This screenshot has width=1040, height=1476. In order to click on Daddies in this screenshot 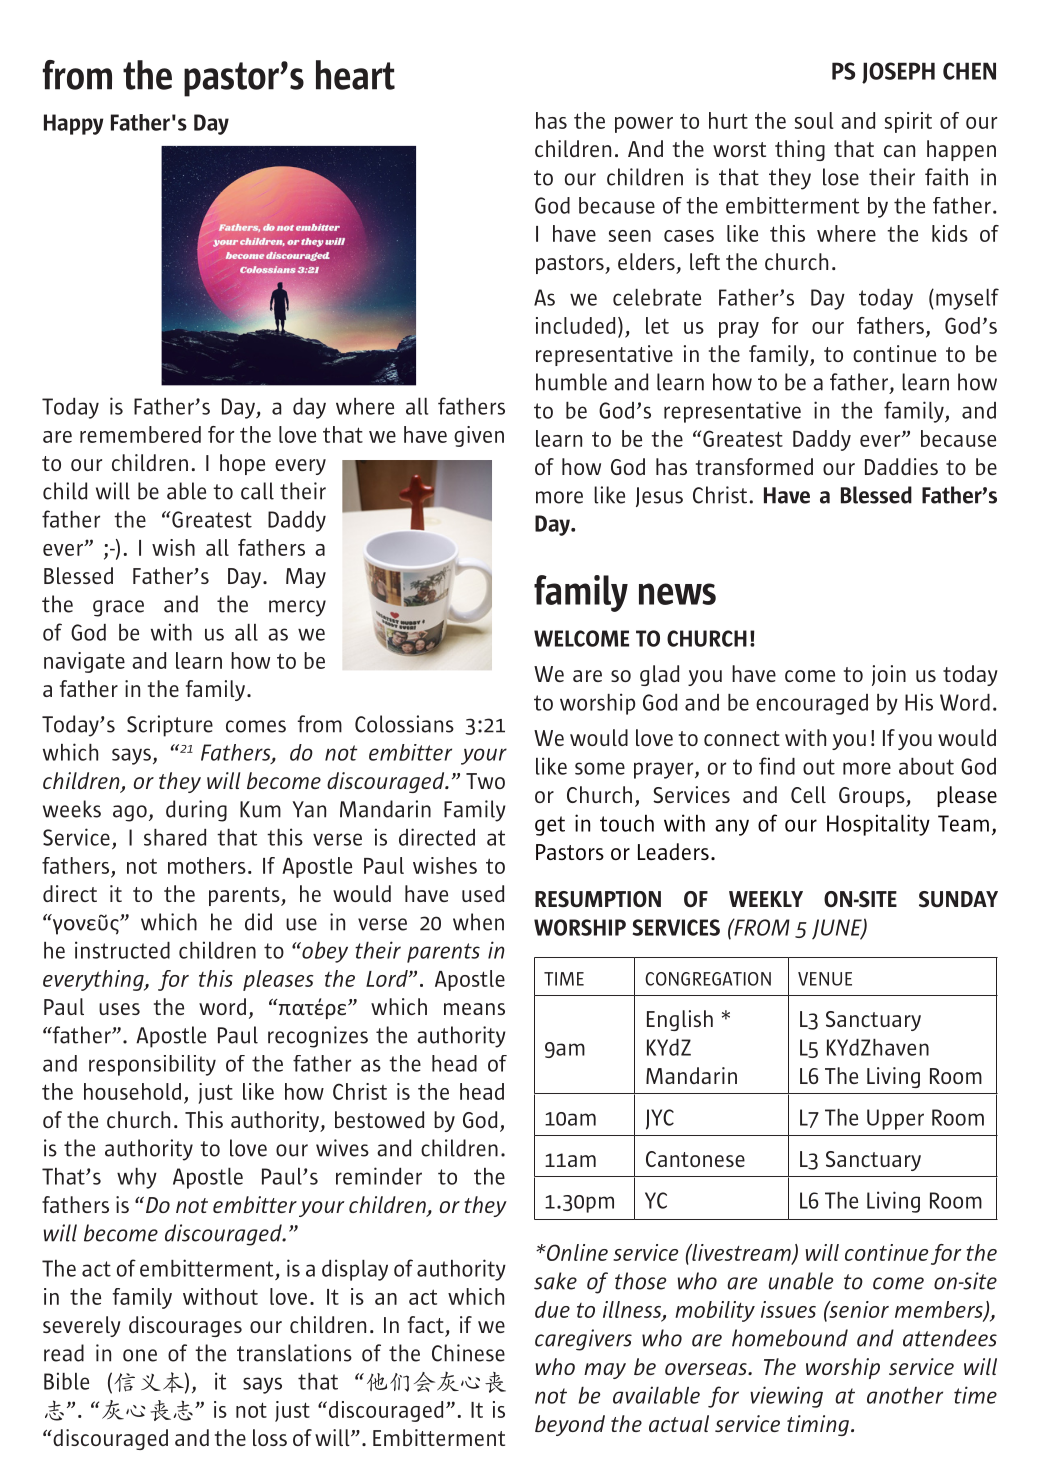, I will do `click(901, 466)`.
